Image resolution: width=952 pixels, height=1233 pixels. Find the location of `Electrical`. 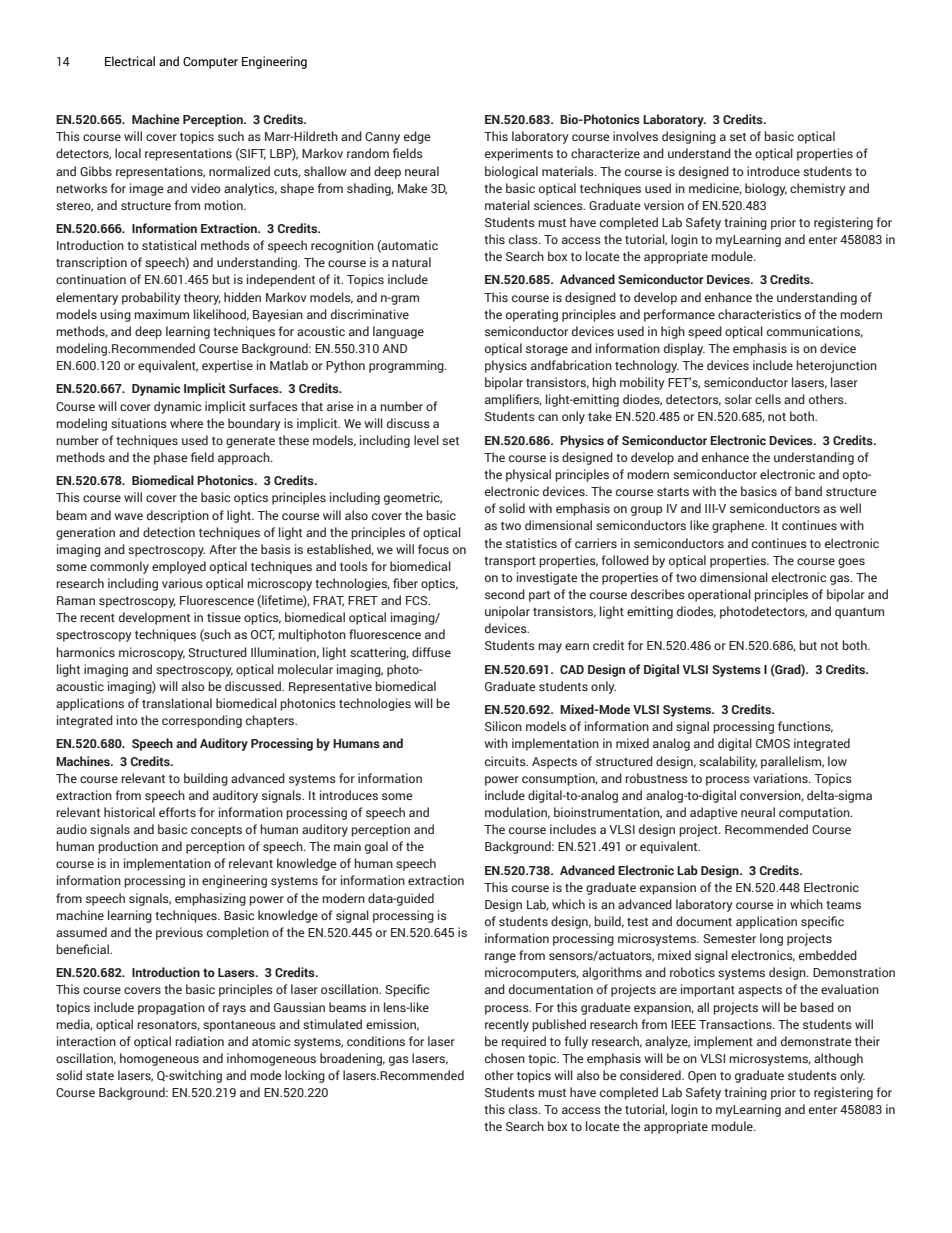

Electrical is located at coordinates (130, 61).
